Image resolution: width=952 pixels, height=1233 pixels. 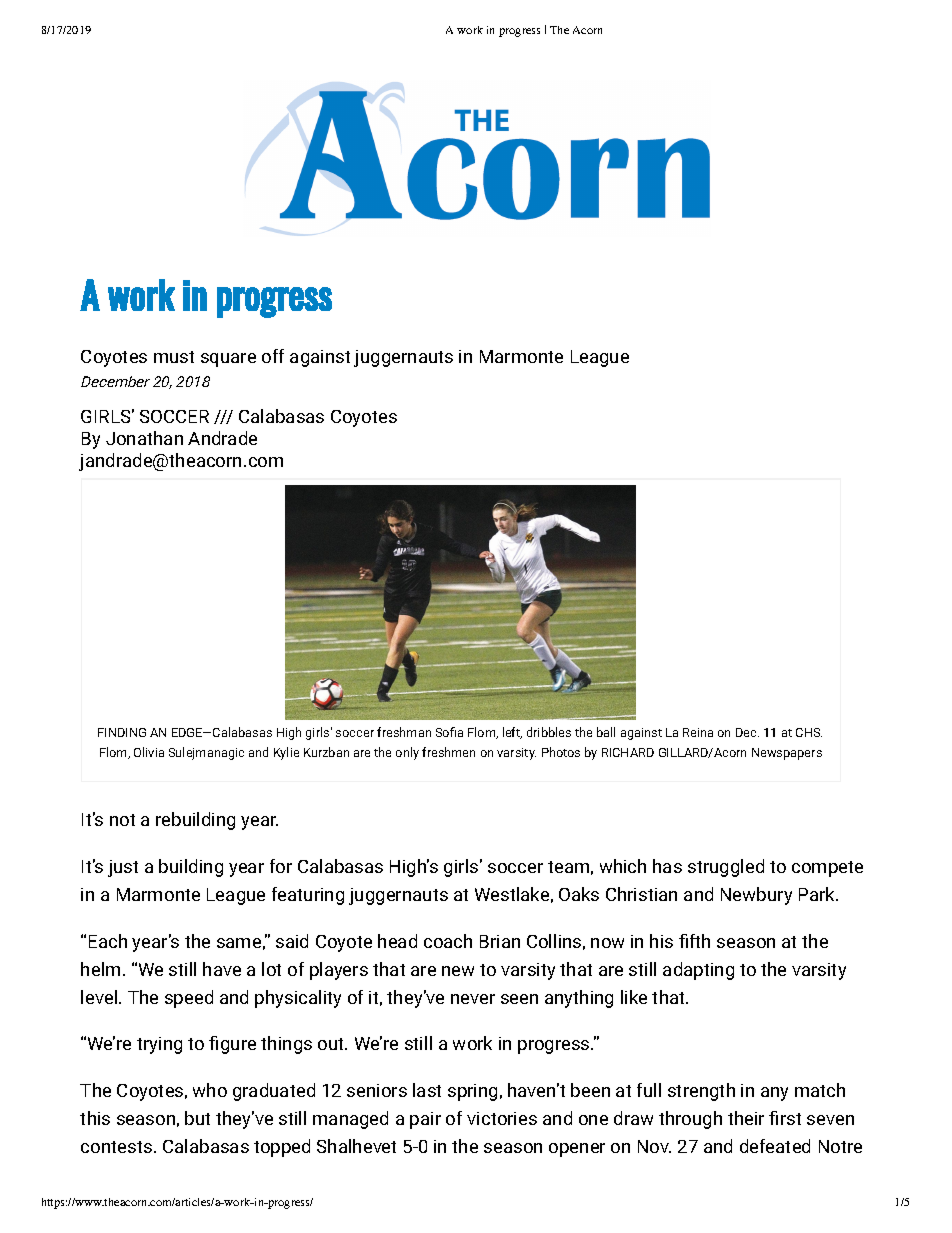 What do you see at coordinates (273, 356) in the screenshot?
I see `off` at bounding box center [273, 356].
